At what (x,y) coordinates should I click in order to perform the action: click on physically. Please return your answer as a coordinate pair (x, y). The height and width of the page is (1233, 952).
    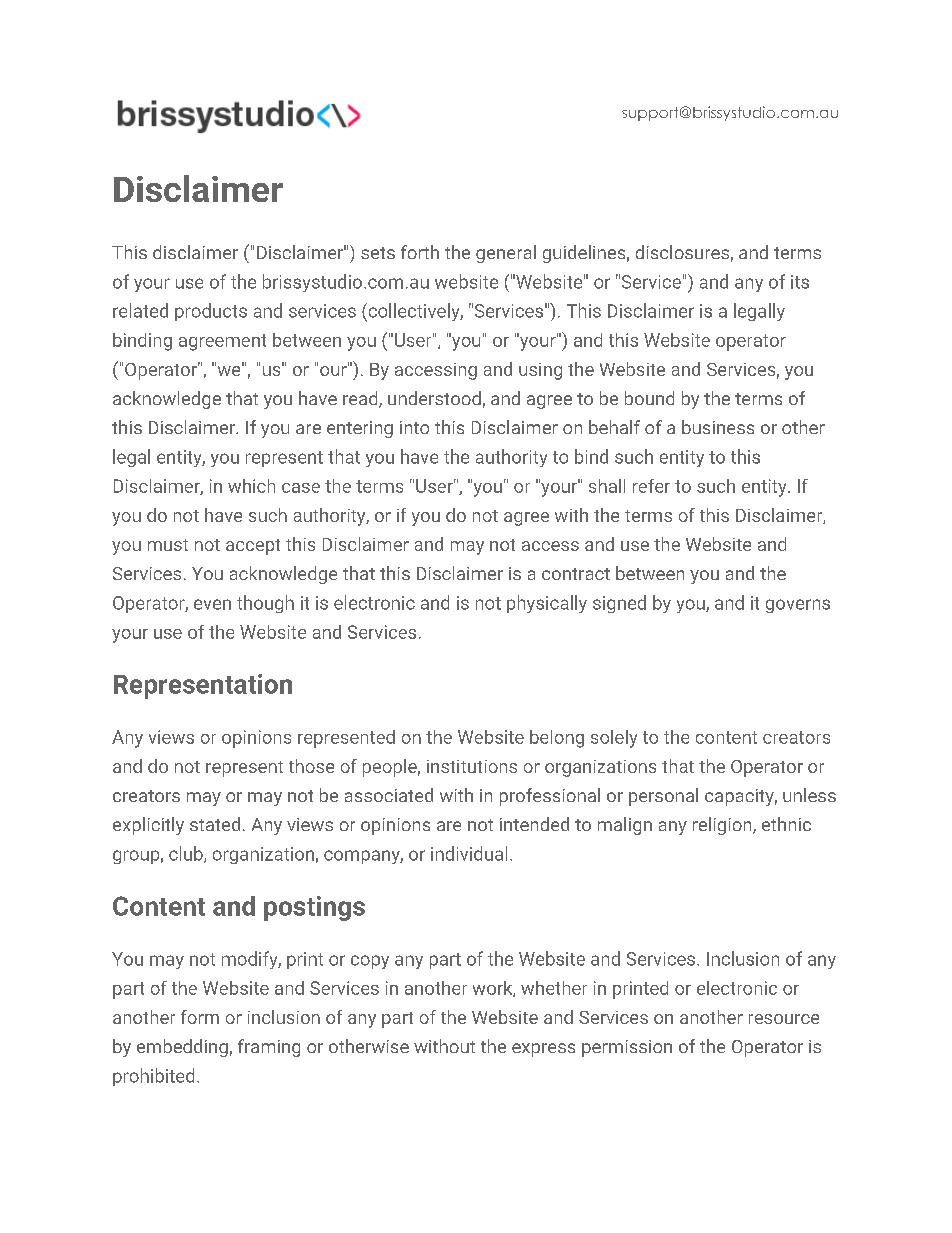
    Looking at the image, I should click on (547, 604).
